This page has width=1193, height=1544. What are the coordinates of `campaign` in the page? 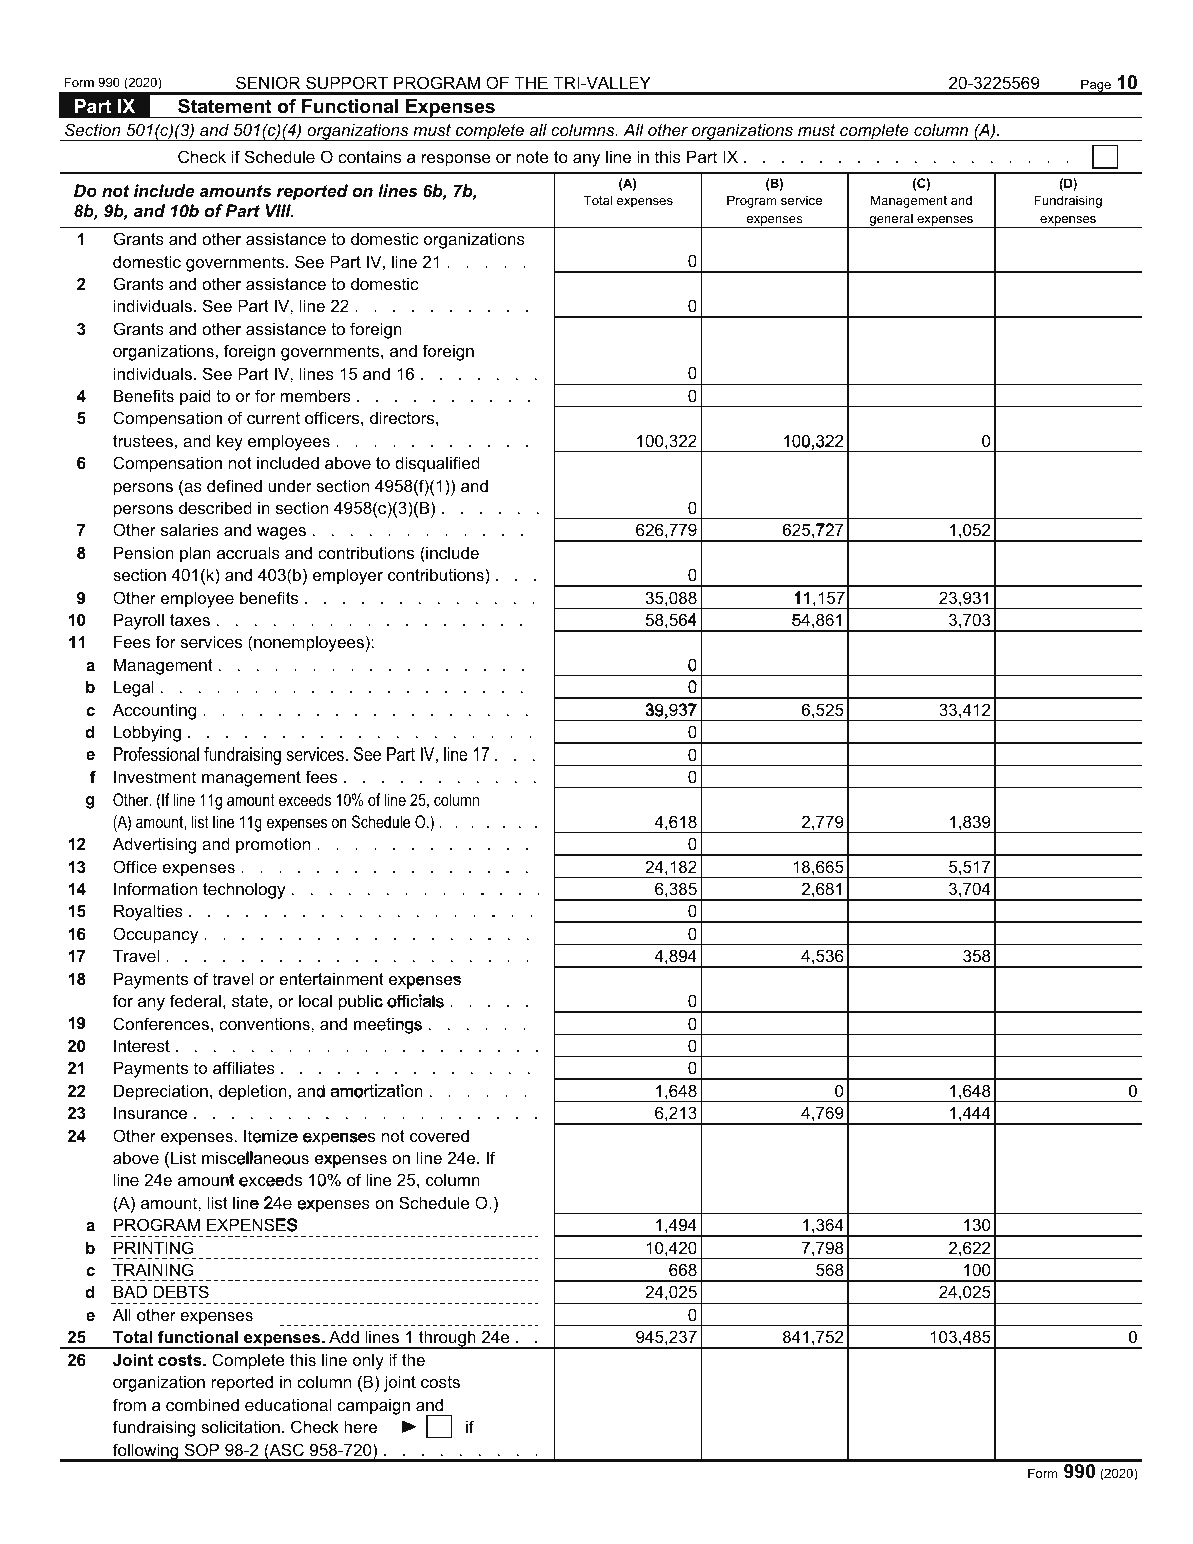 It's located at (373, 1406).
